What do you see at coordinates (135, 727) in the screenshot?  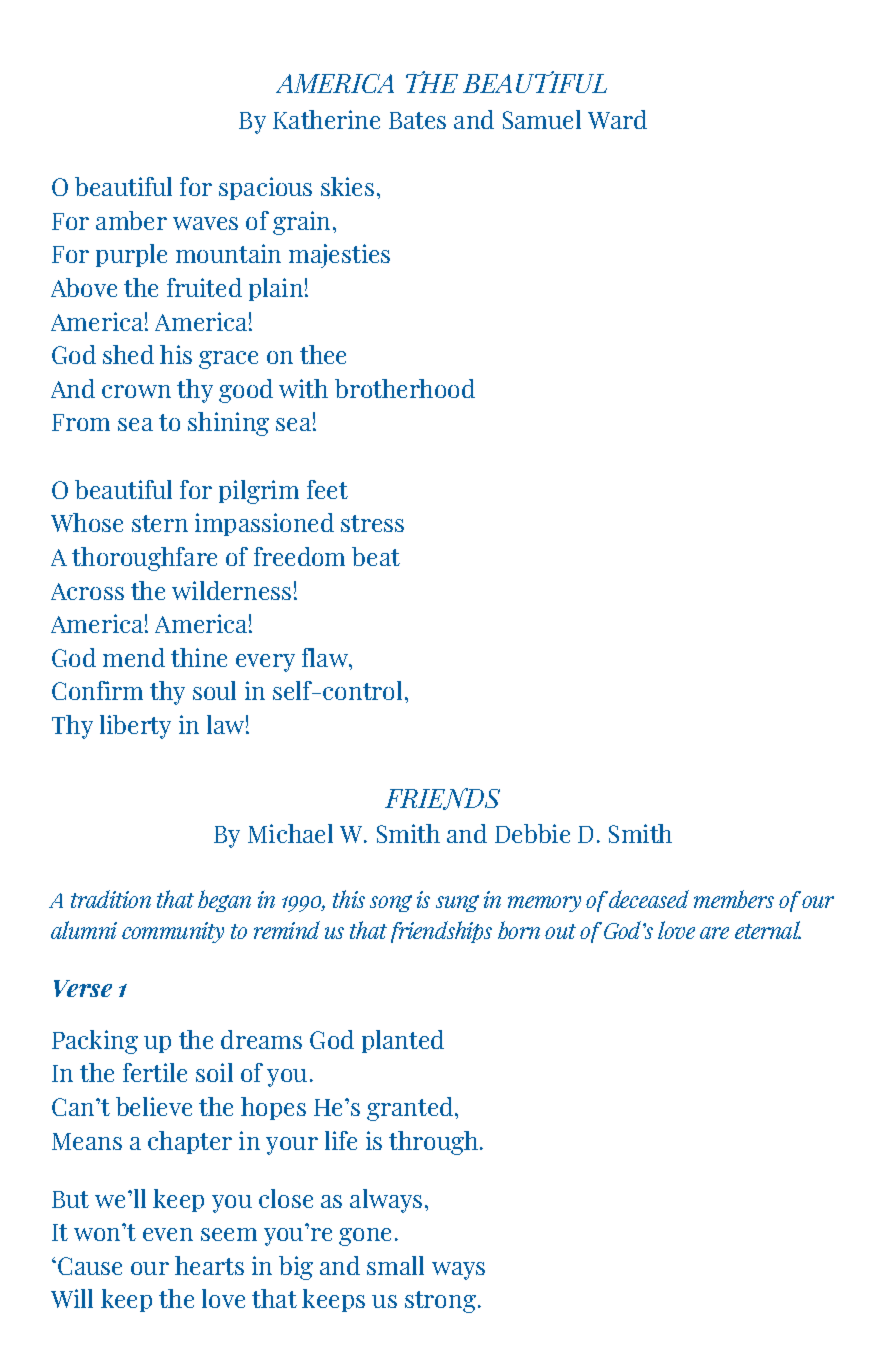 I see `liberty` at bounding box center [135, 727].
